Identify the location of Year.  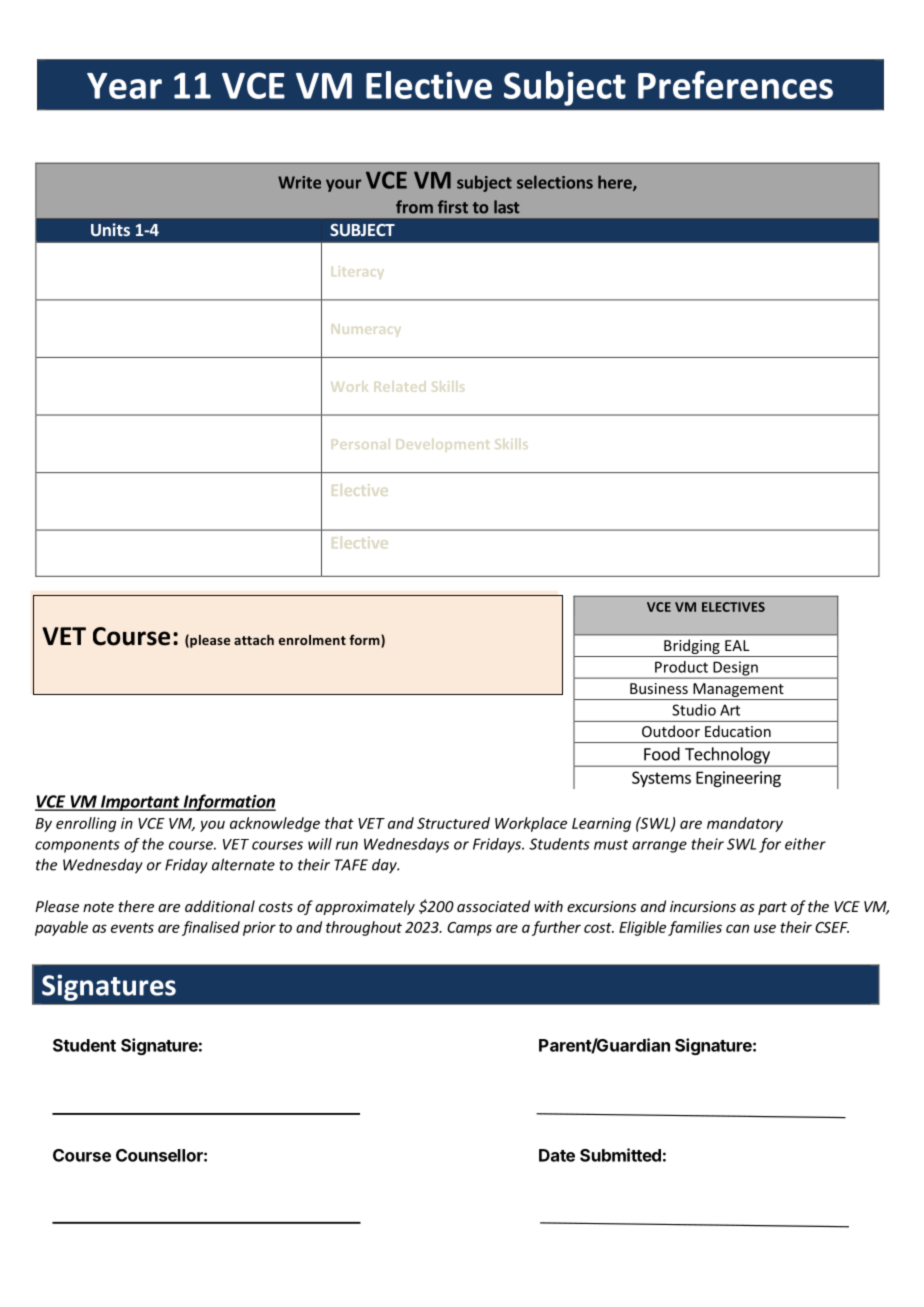
(124, 86).
